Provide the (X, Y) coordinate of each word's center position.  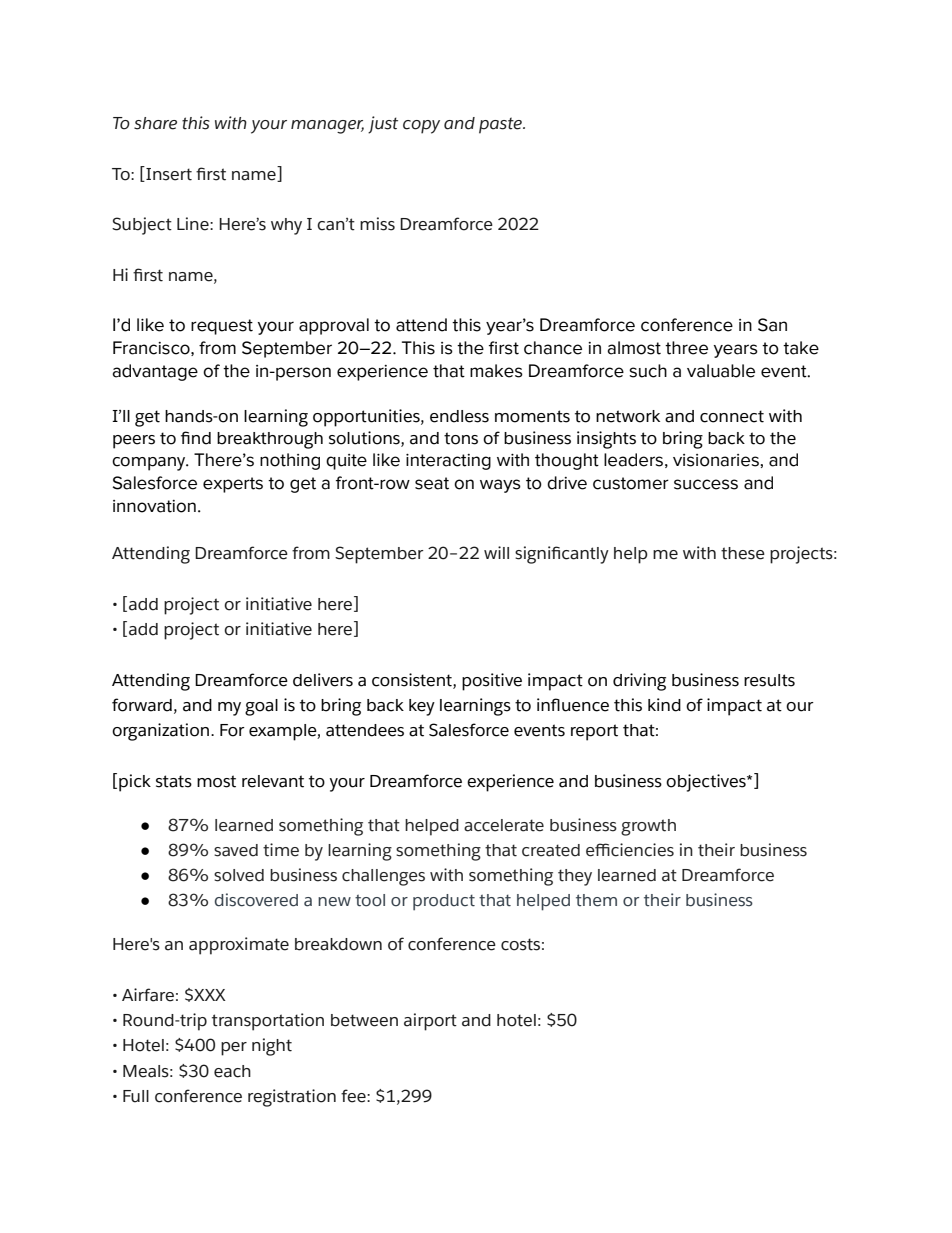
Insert (168, 174)
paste (501, 125)
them (596, 900)
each (232, 1071)
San (772, 325)
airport (430, 1022)
